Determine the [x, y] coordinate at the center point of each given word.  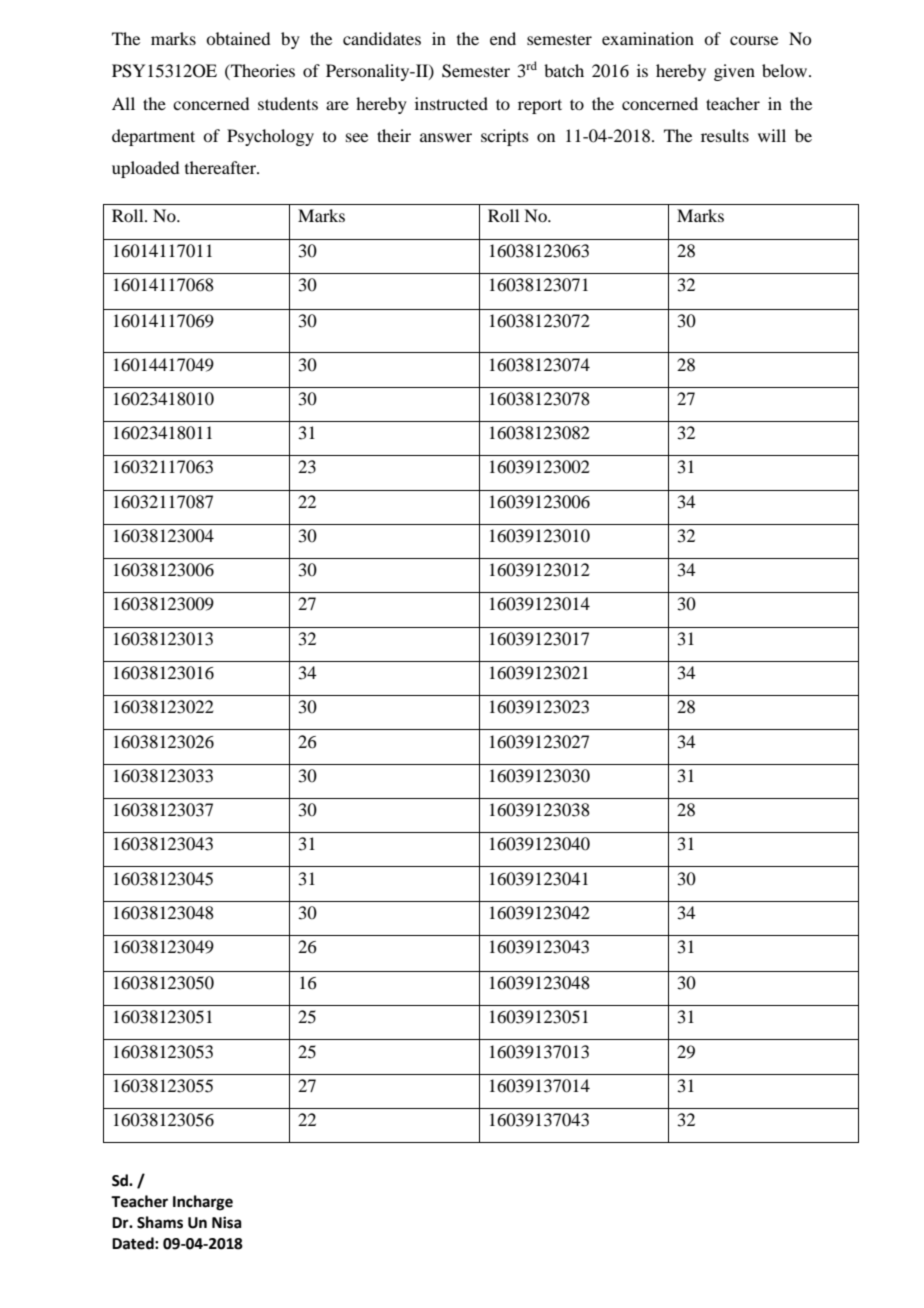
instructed [451, 103]
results [725, 135]
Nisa [227, 1222]
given [734, 72]
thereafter [221, 167]
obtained [238, 38]
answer [446, 137]
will [772, 135]
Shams [160, 1222]
